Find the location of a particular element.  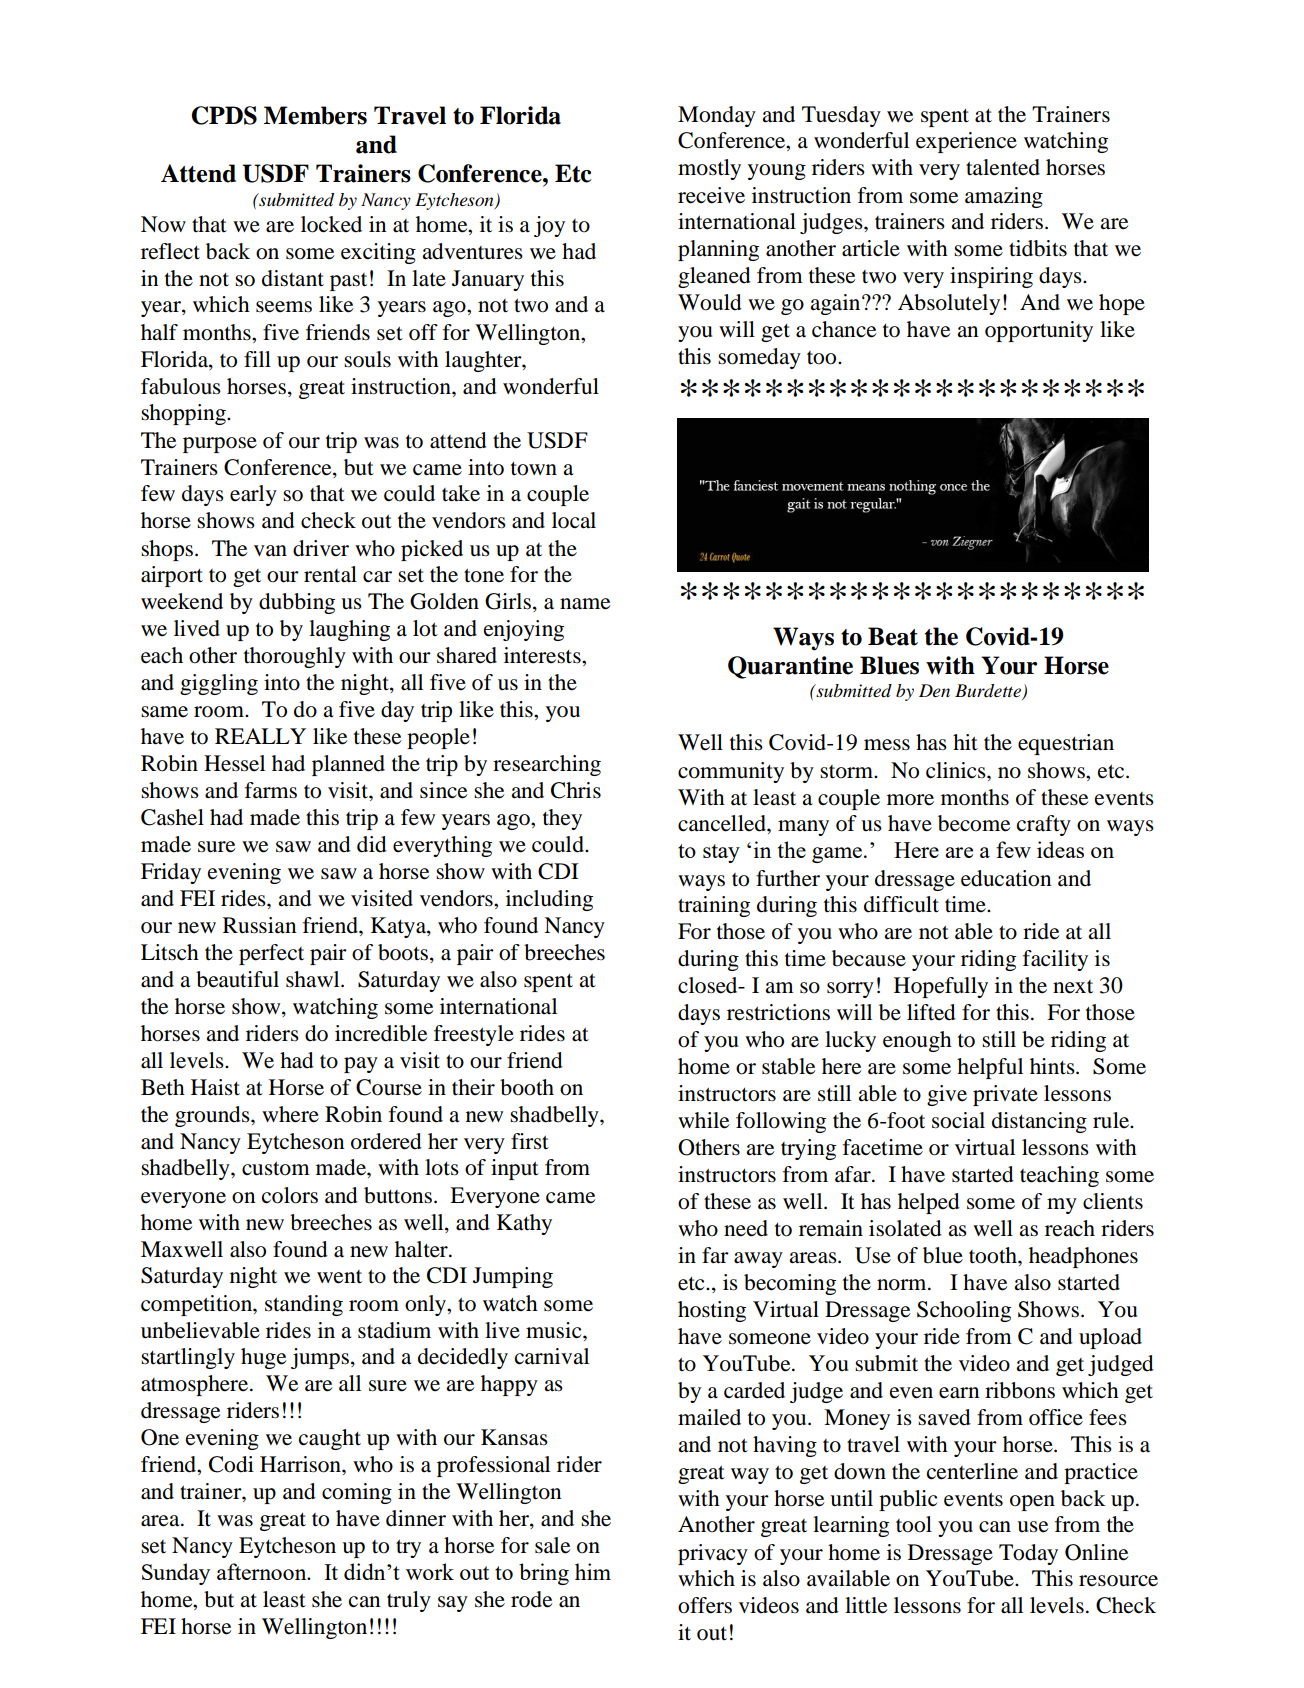

Russian is located at coordinates (259, 925).
